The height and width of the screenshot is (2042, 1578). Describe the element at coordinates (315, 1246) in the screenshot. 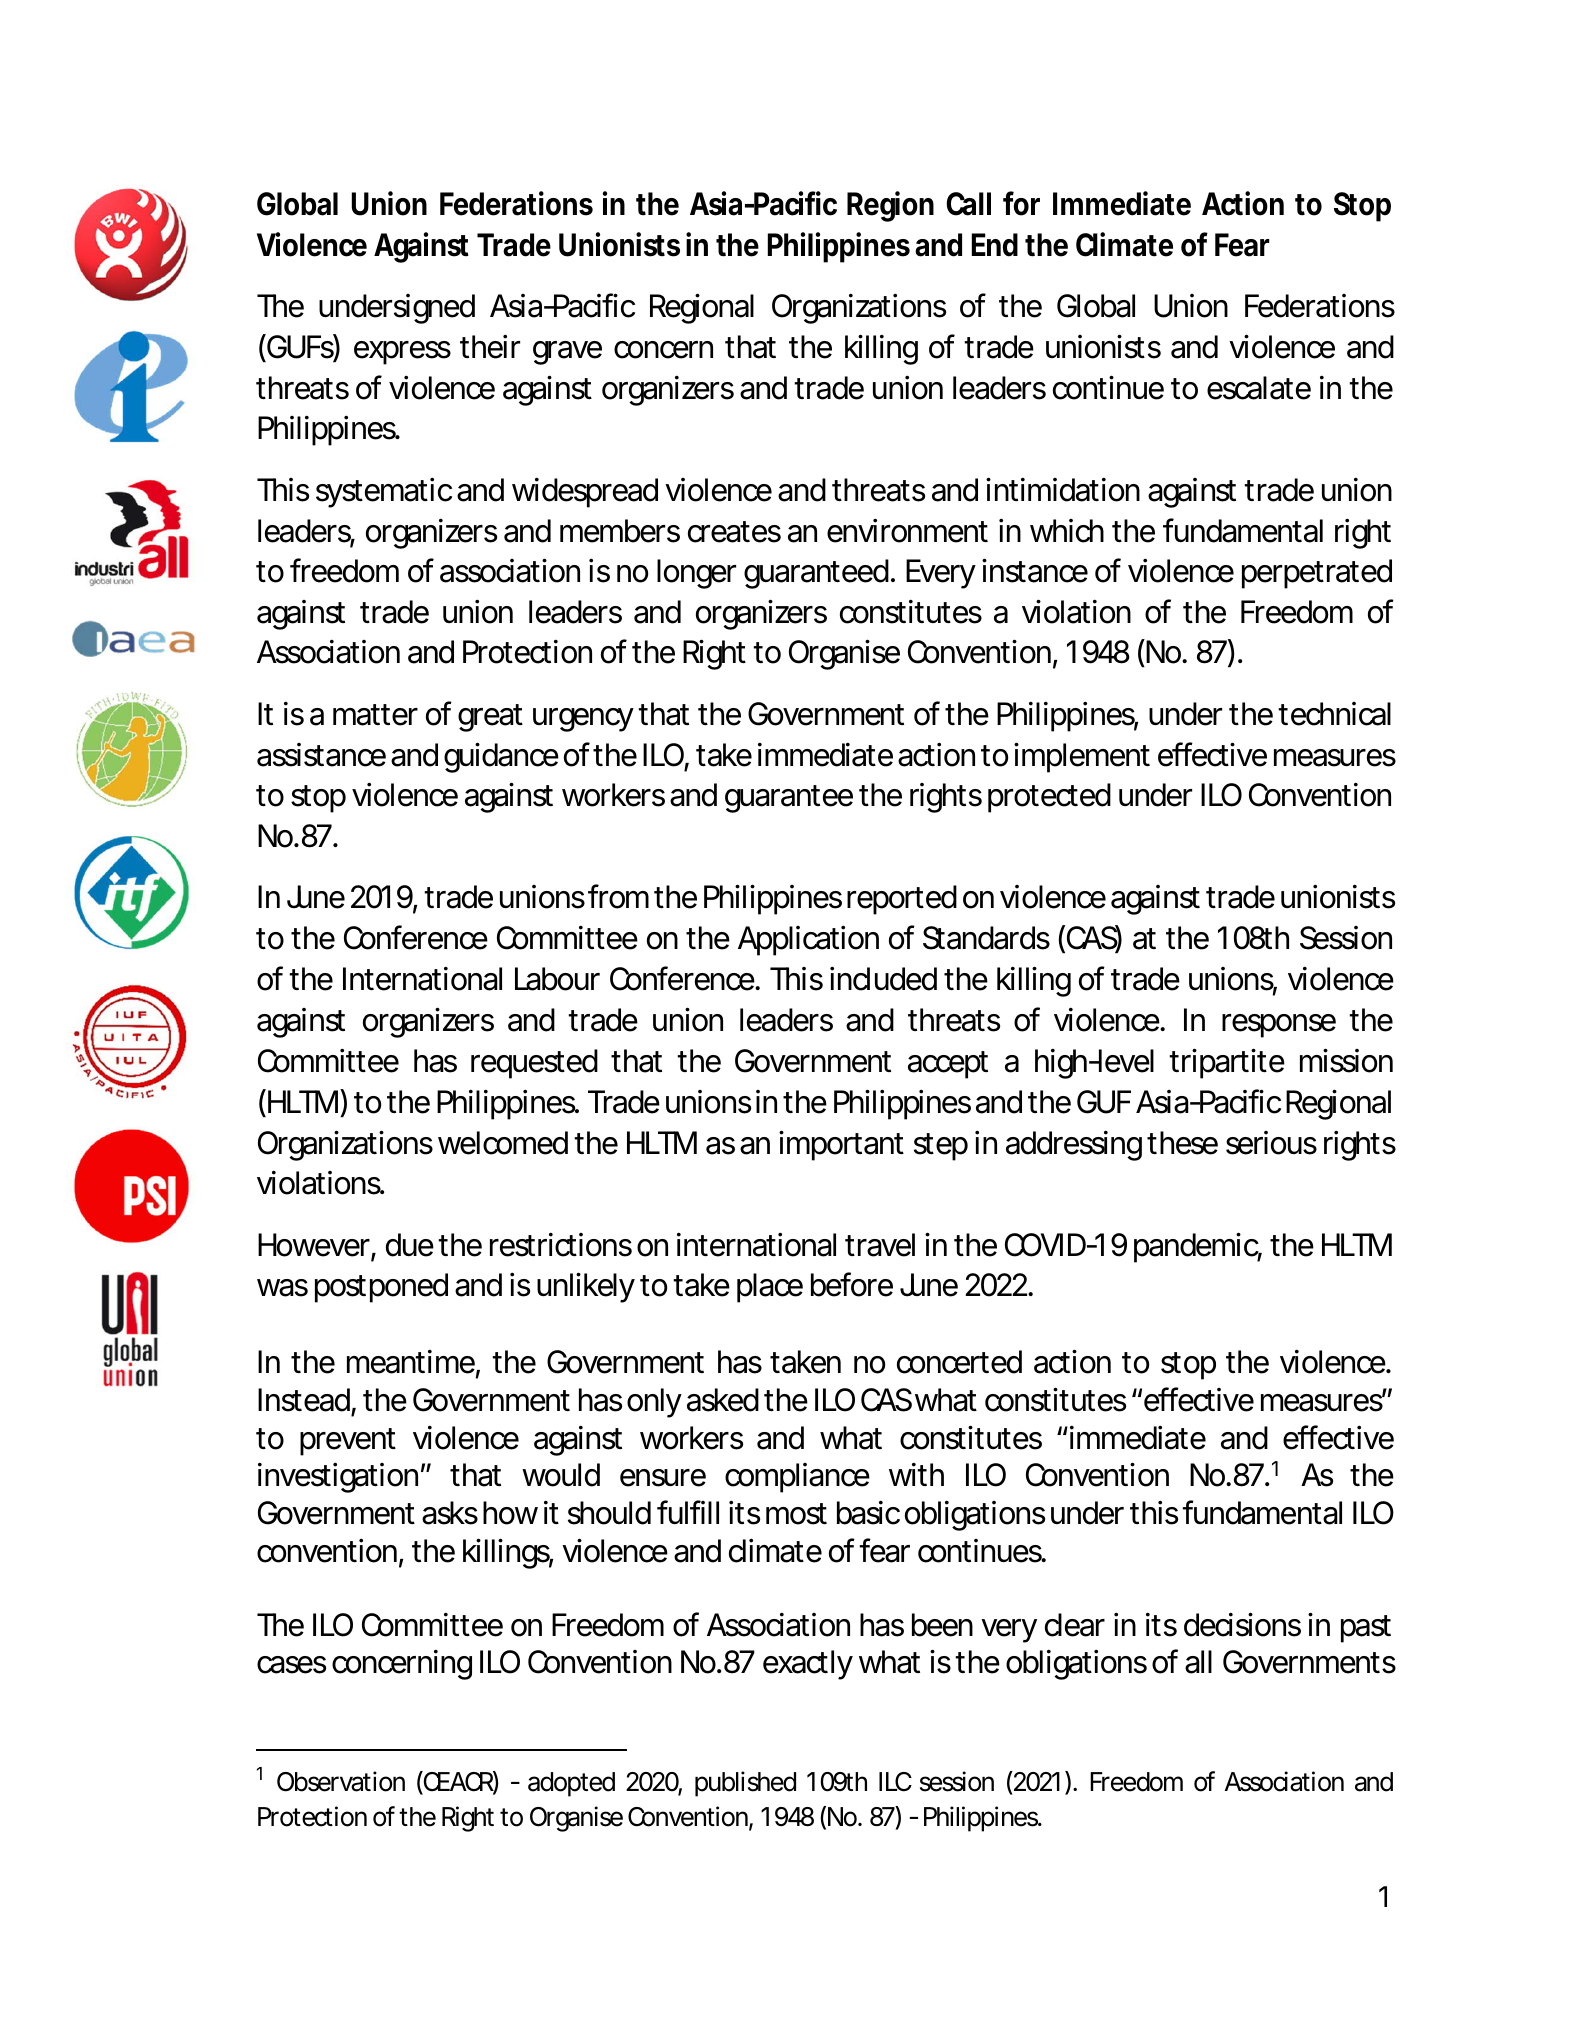

I see `However` at that location.
